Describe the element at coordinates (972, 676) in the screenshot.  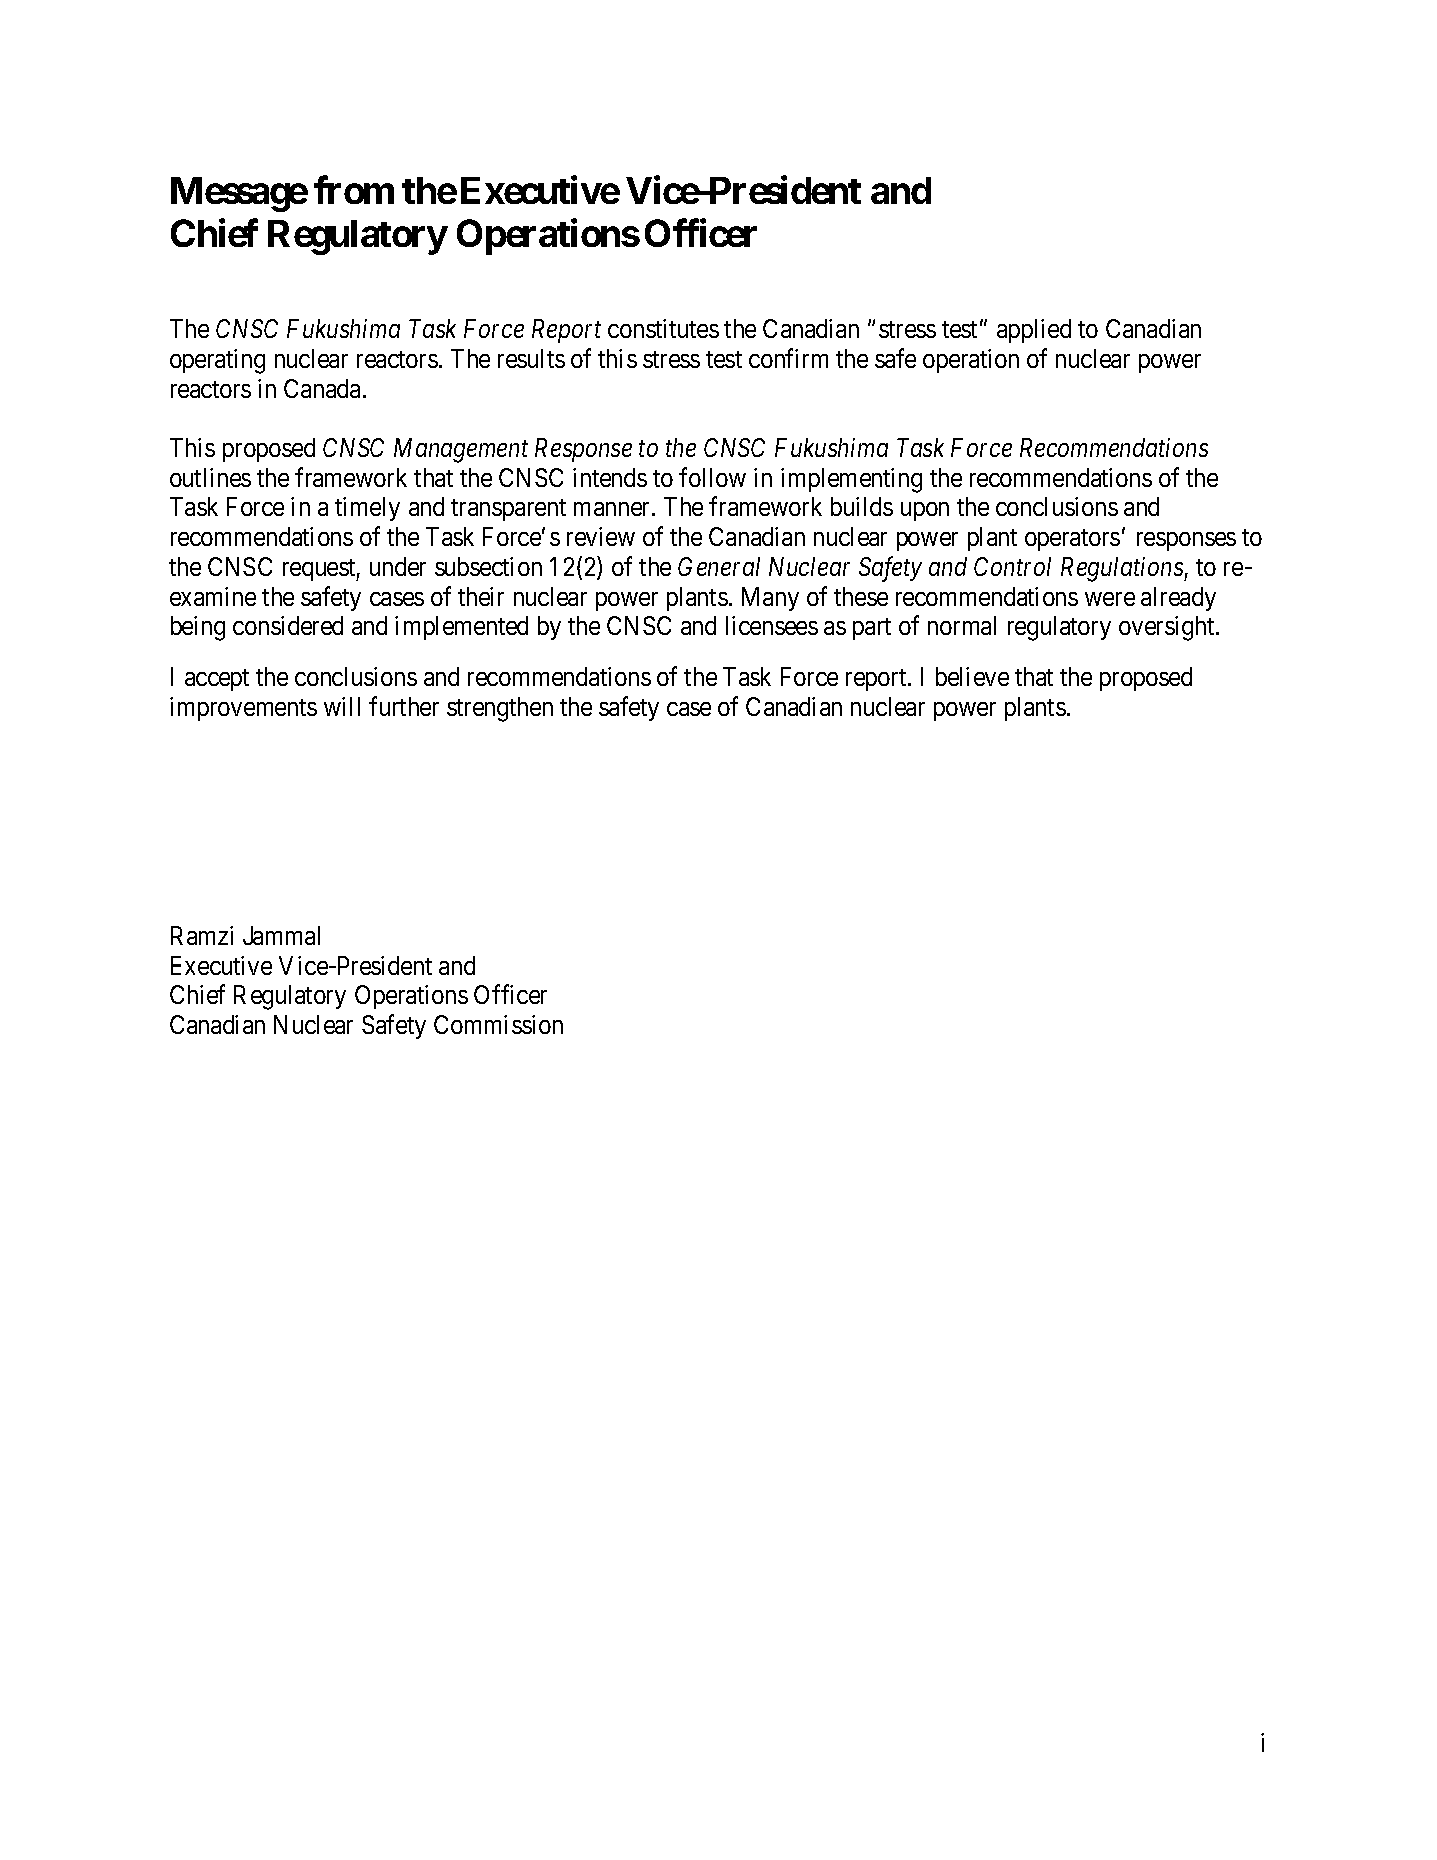
I see `believe` at that location.
